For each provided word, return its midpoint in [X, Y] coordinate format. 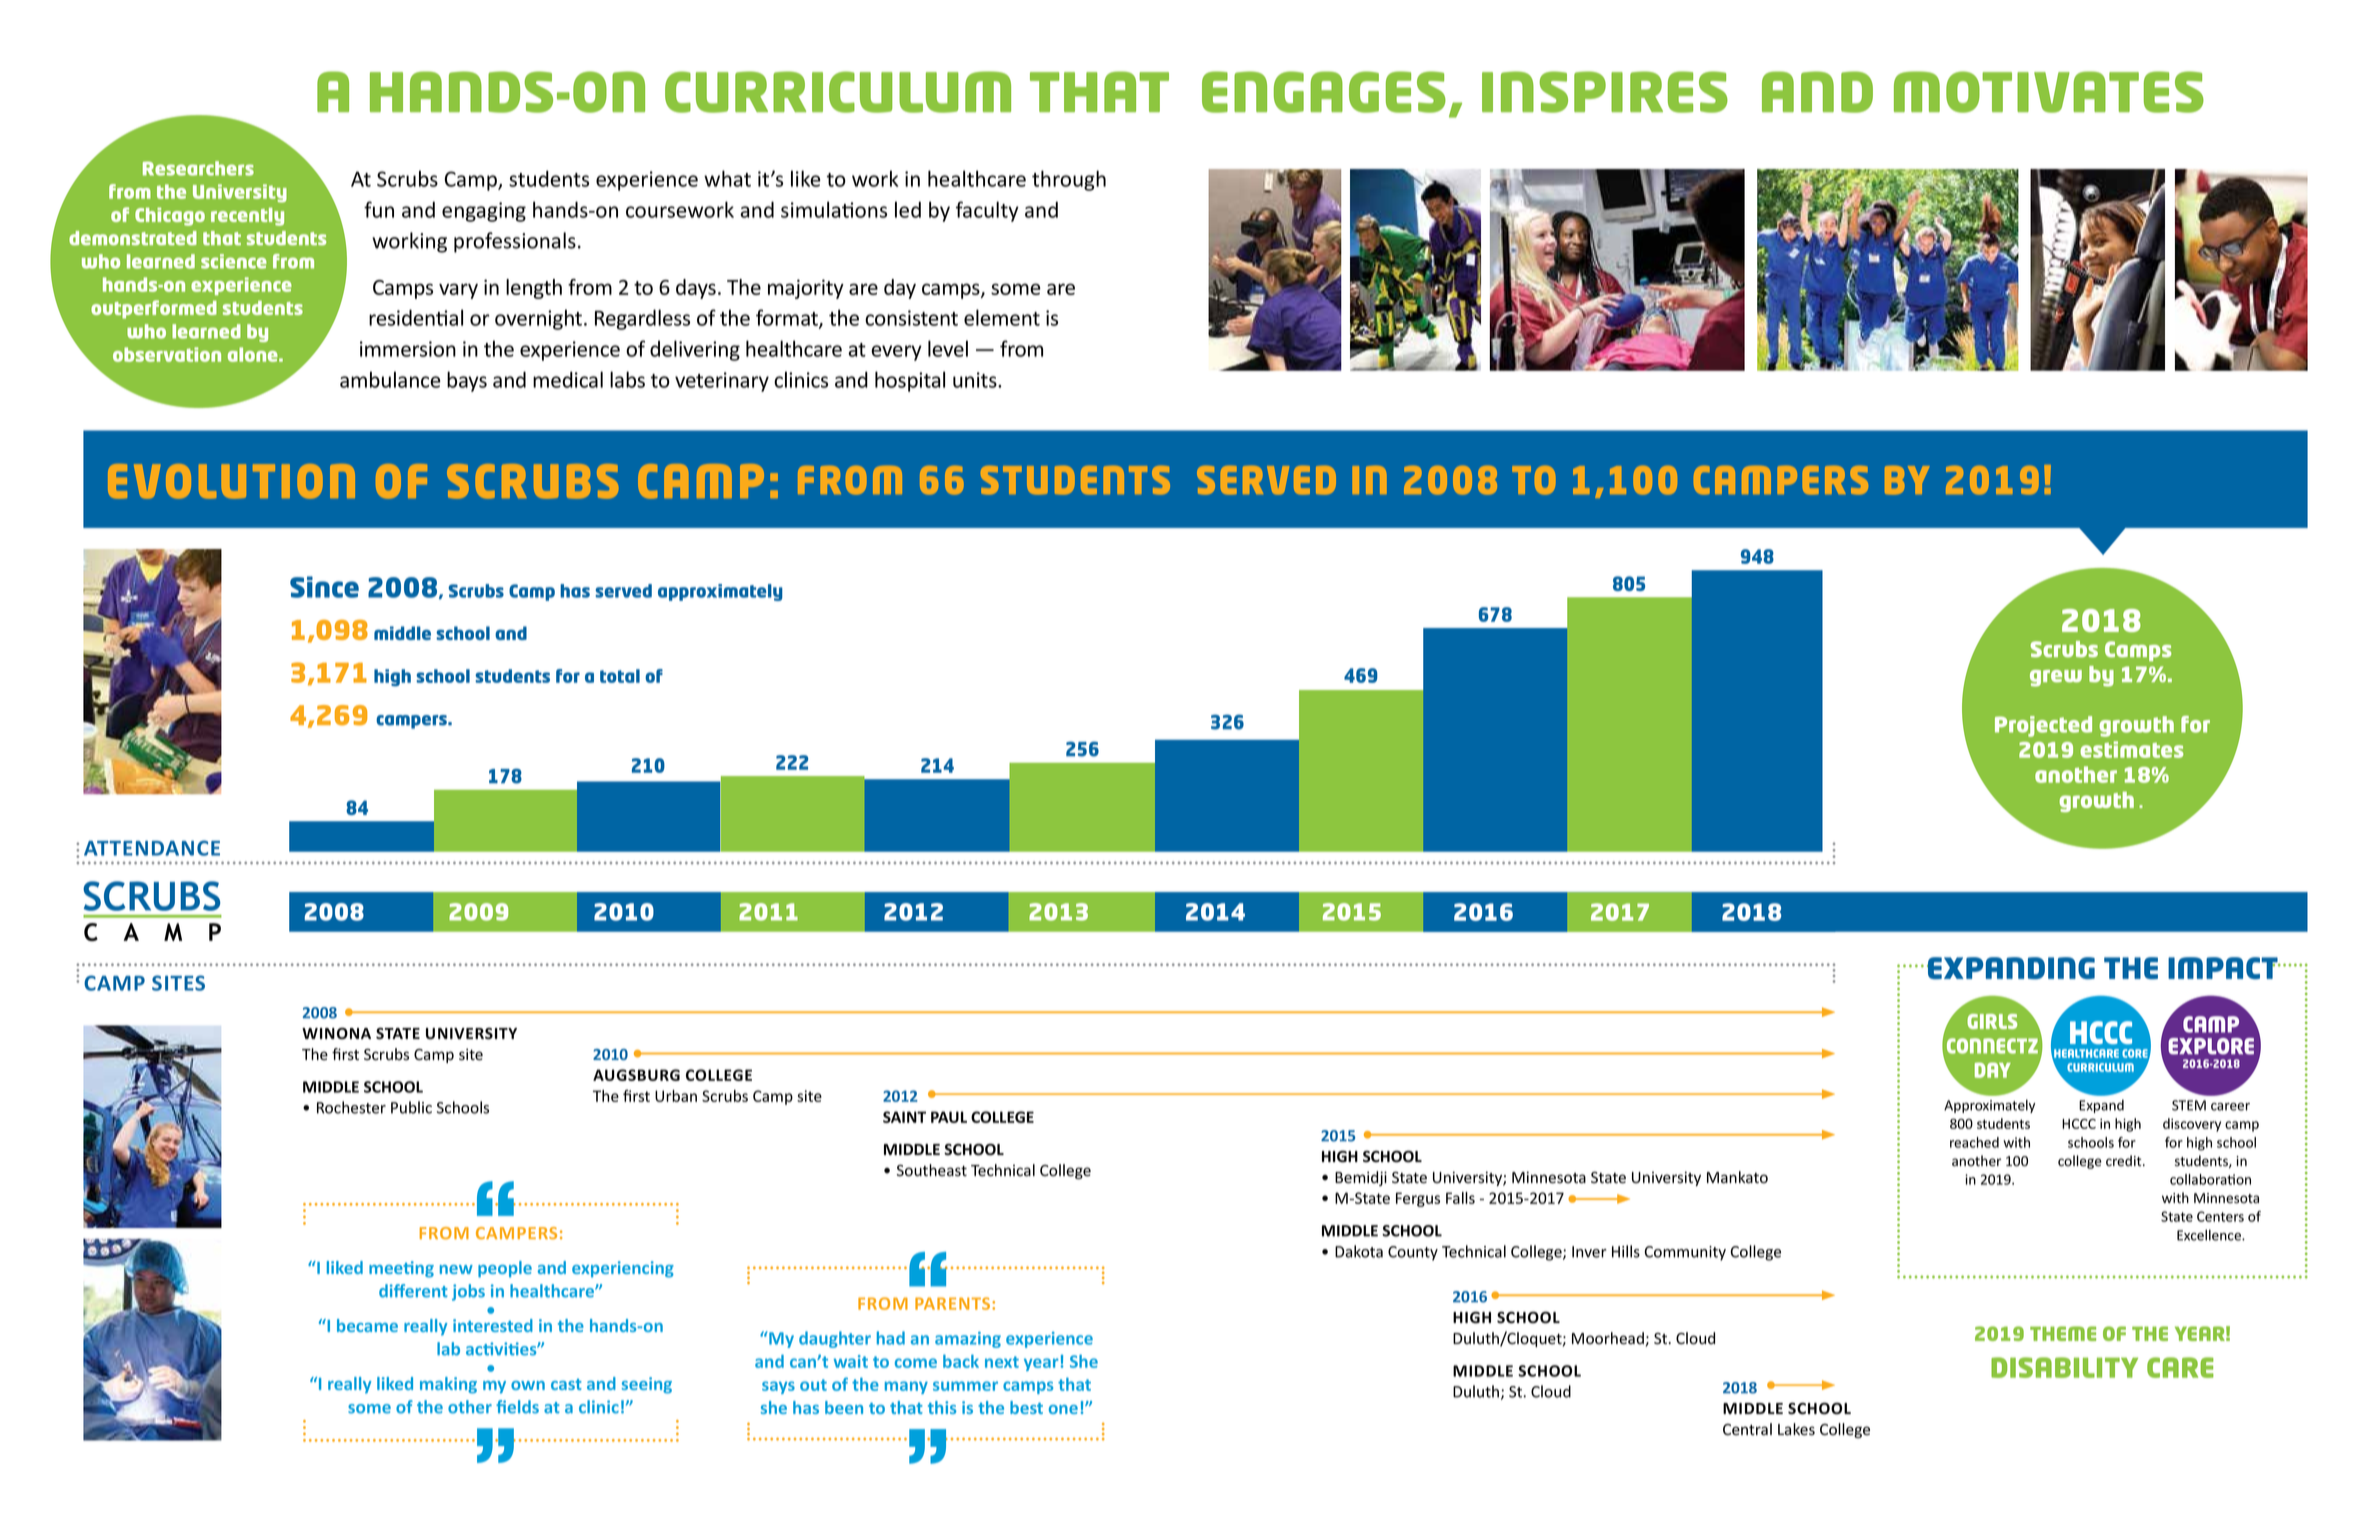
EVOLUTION [231, 481]
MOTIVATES [2049, 92]
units [976, 380]
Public [411, 1107]
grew [2056, 678]
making [448, 1385]
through [1069, 180]
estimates [2131, 749]
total [620, 676]
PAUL [949, 1117]
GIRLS [1992, 1021]
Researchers [198, 168]
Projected [2043, 726]
